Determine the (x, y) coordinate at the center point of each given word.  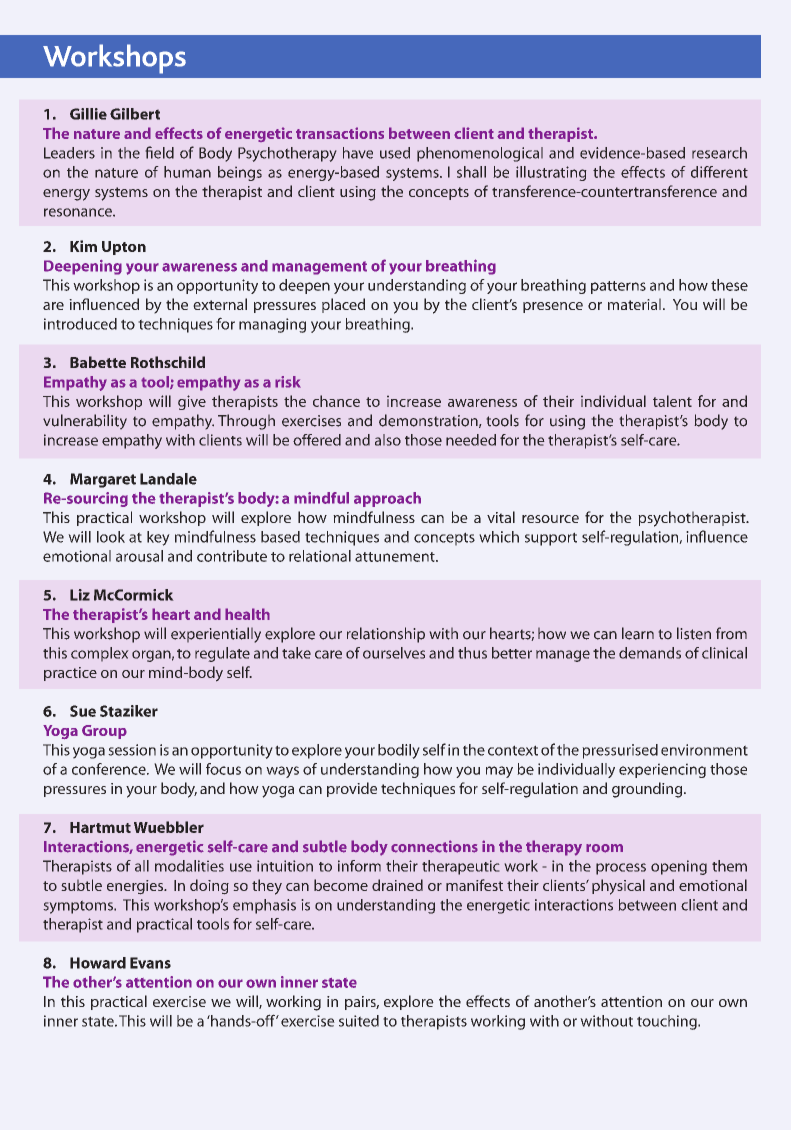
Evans (150, 963)
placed (343, 305)
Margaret (103, 480)
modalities (189, 866)
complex (100, 654)
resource (550, 519)
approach (387, 499)
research (719, 153)
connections (434, 846)
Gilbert (135, 114)
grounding (648, 790)
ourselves (394, 653)
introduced (80, 324)
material (634, 304)
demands (650, 653)
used (395, 153)
